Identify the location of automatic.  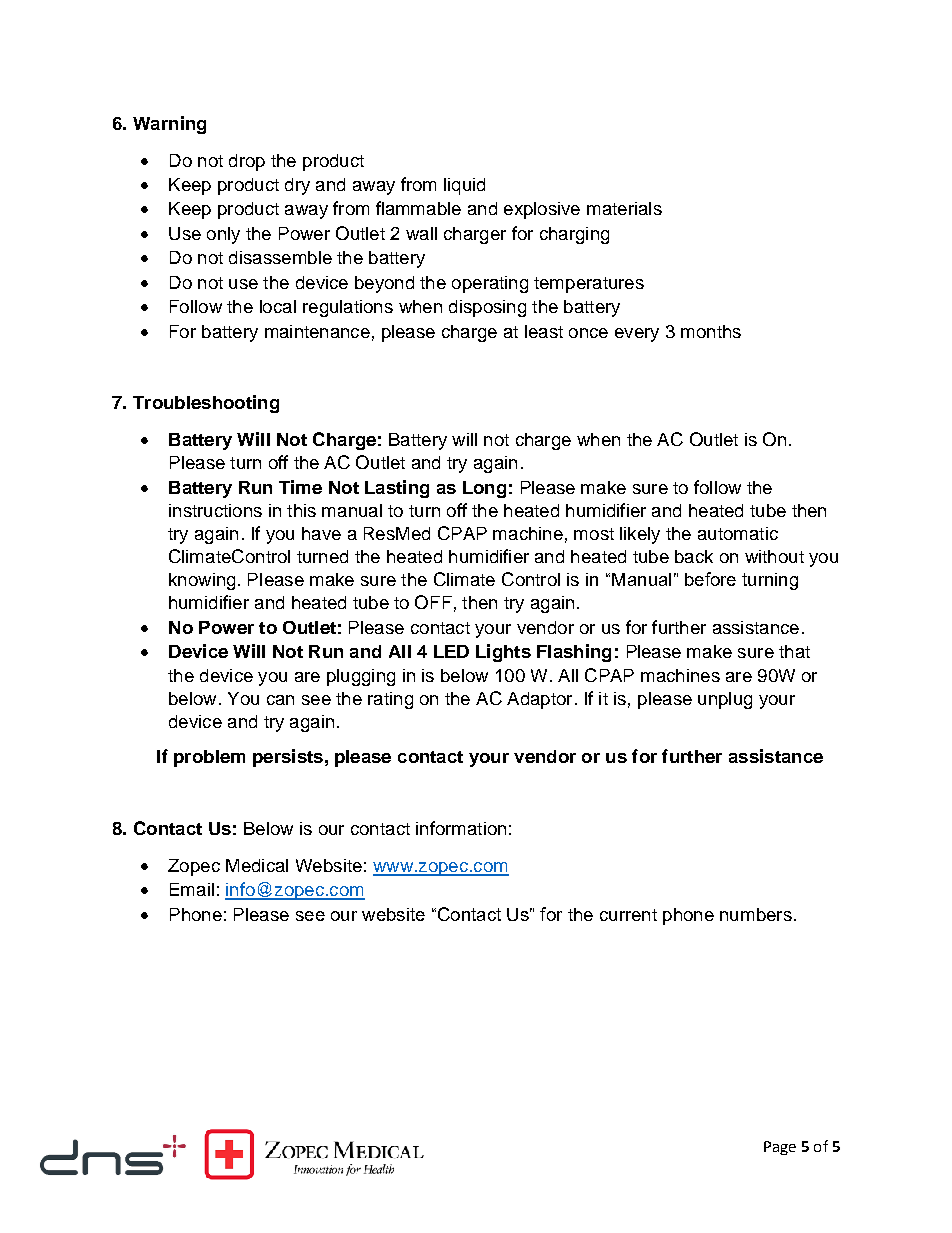
(738, 533).
